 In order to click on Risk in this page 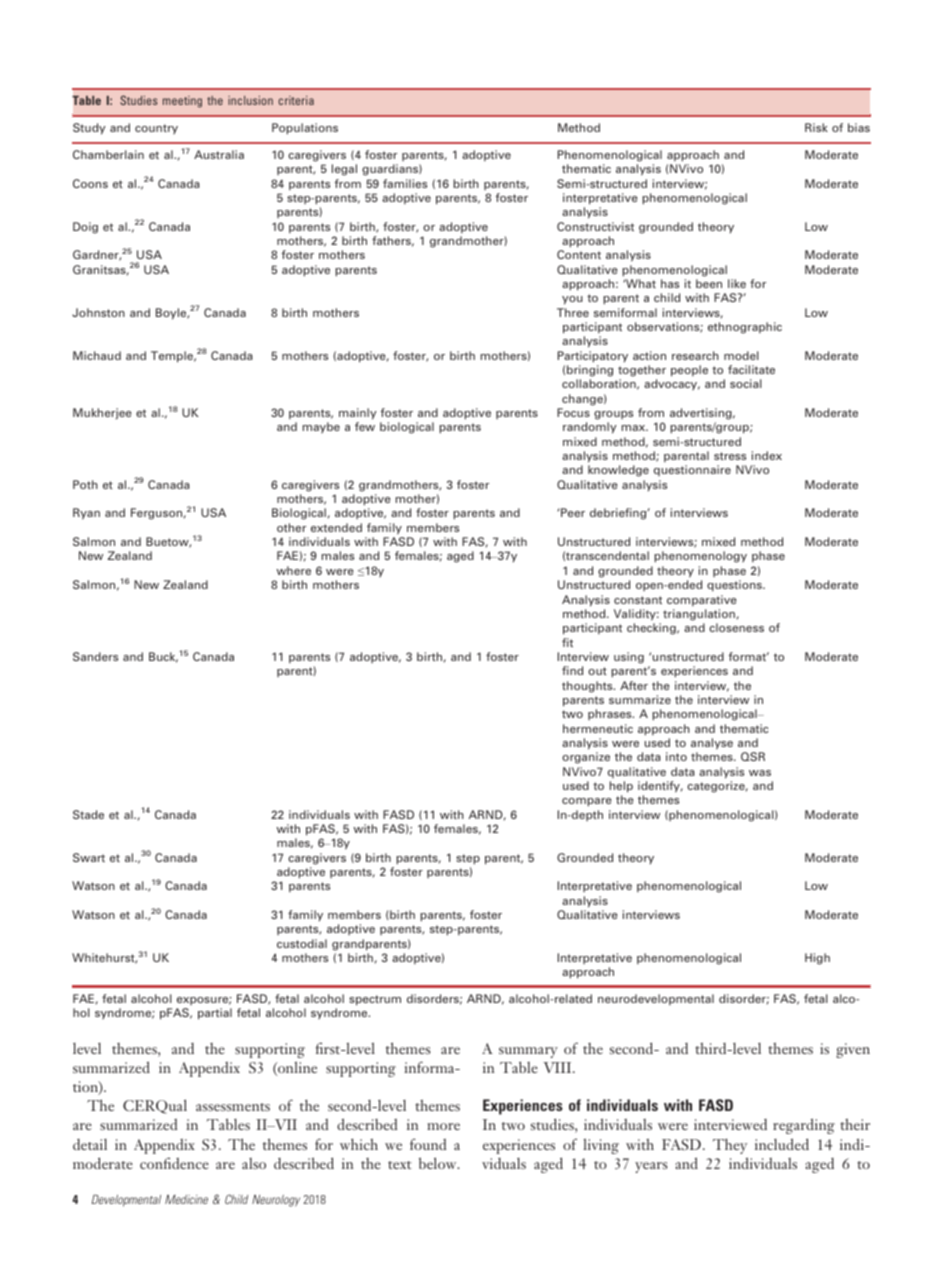, I will do `click(816, 127)`.
